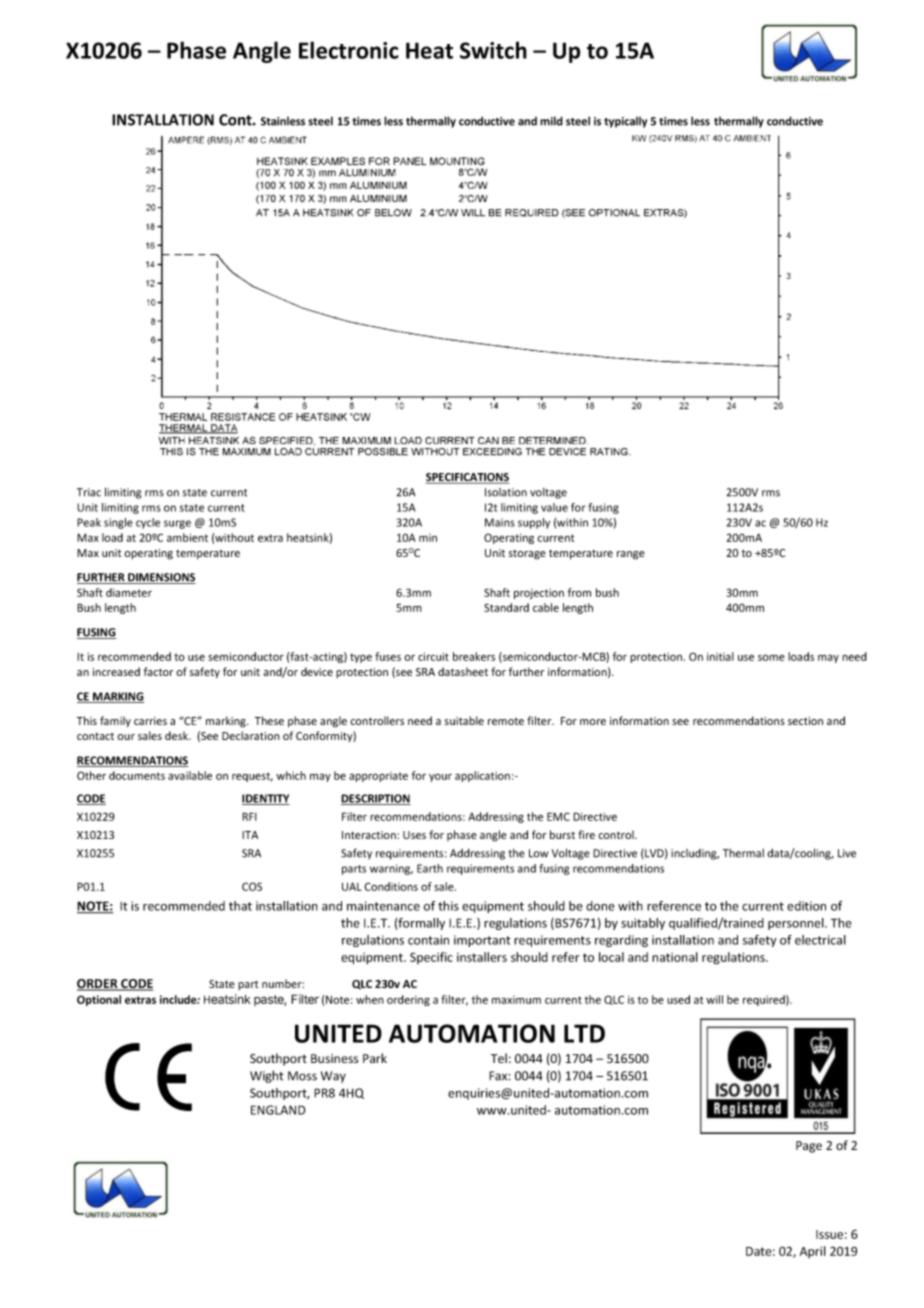 The image size is (924, 1308). I want to click on Electronic, so click(349, 50).
